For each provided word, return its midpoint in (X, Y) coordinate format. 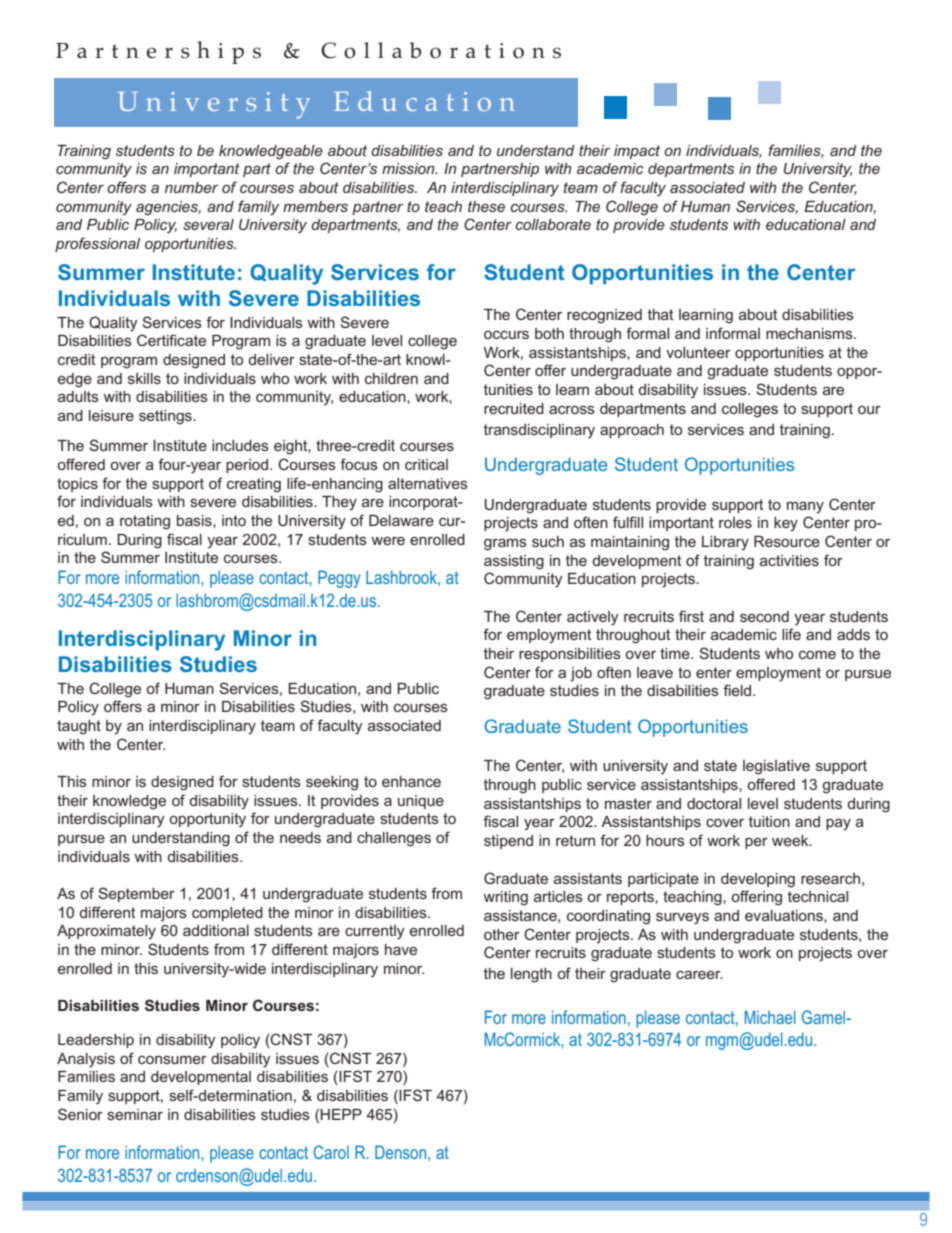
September (137, 894)
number (191, 187)
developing (758, 880)
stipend (508, 842)
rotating (145, 522)
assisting (514, 562)
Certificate (171, 340)
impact (637, 152)
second (764, 616)
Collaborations (441, 50)
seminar (135, 1114)
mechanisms (810, 333)
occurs (506, 334)
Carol (331, 1152)
